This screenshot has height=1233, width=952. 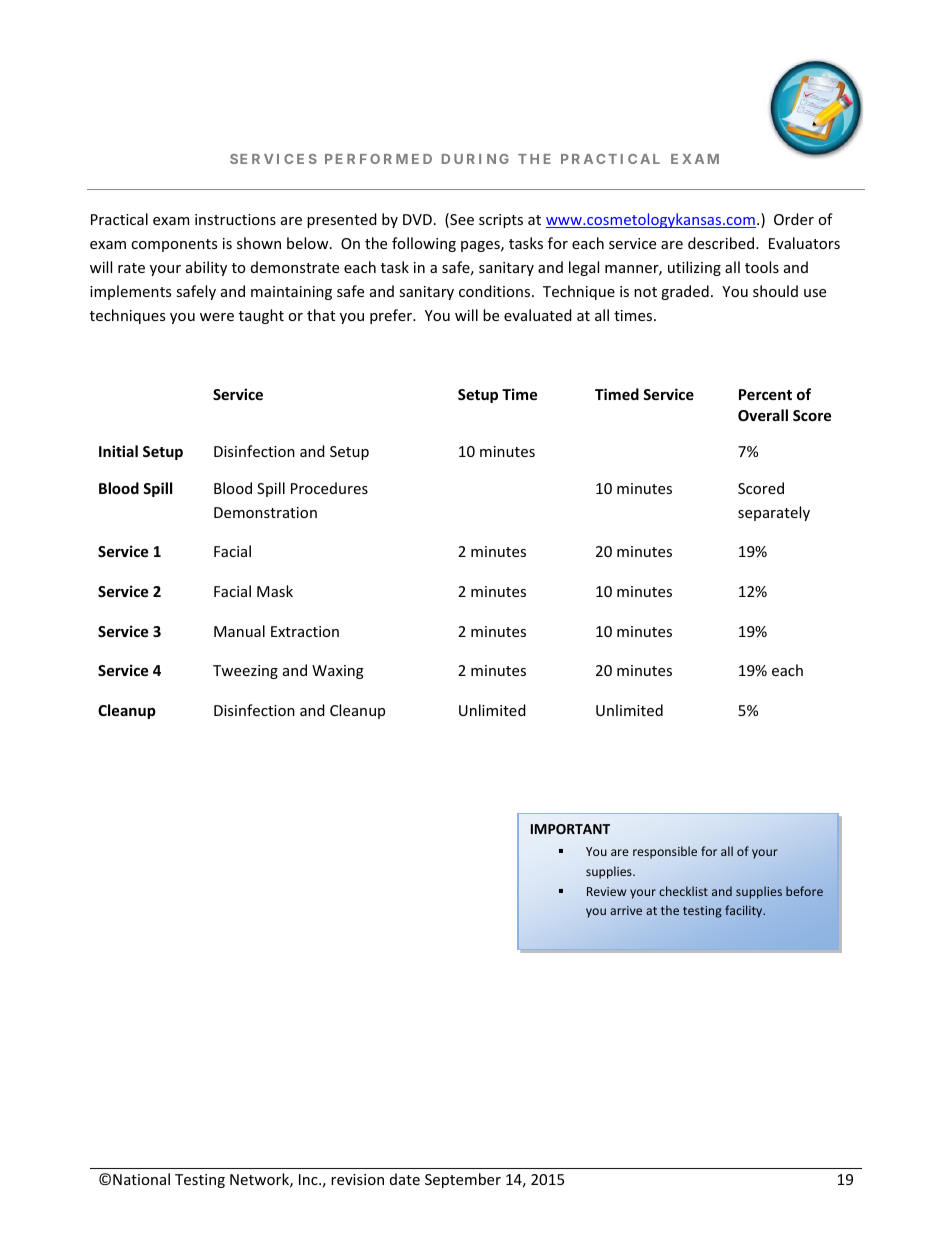 I want to click on date, so click(x=405, y=1179).
